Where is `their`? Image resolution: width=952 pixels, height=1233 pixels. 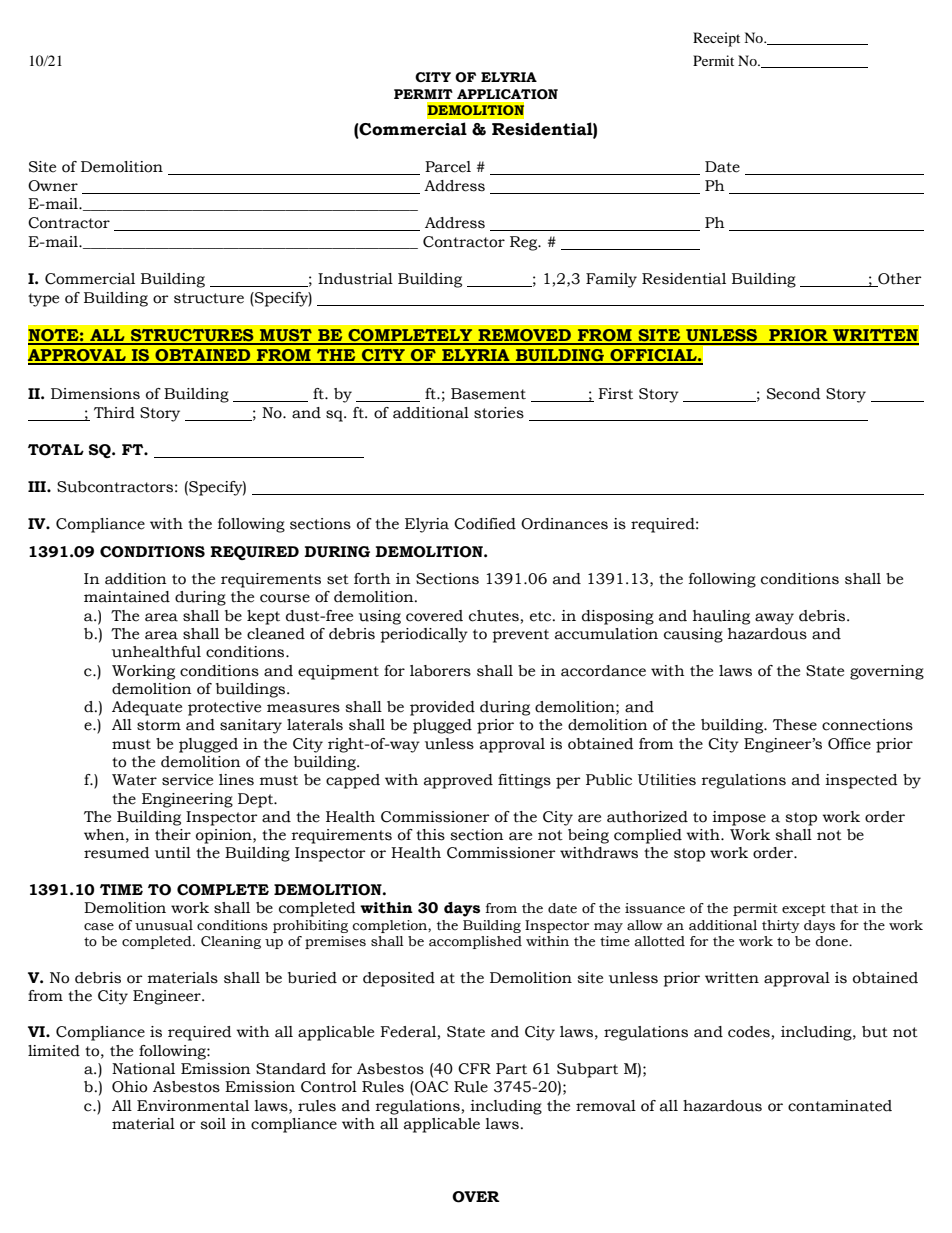
their is located at coordinates (173, 835).
